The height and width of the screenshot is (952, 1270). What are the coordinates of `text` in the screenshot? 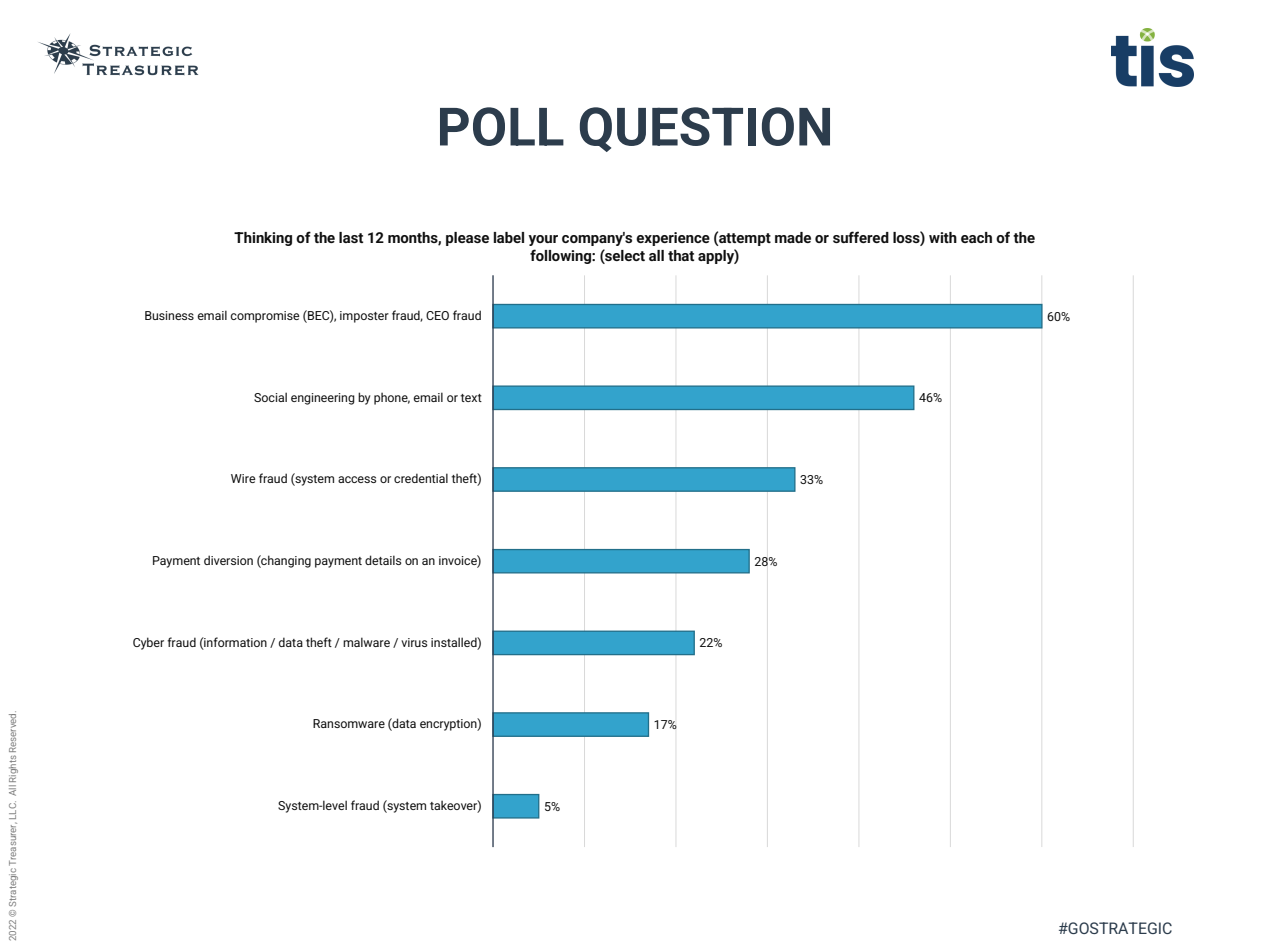 It's located at (471, 398).
